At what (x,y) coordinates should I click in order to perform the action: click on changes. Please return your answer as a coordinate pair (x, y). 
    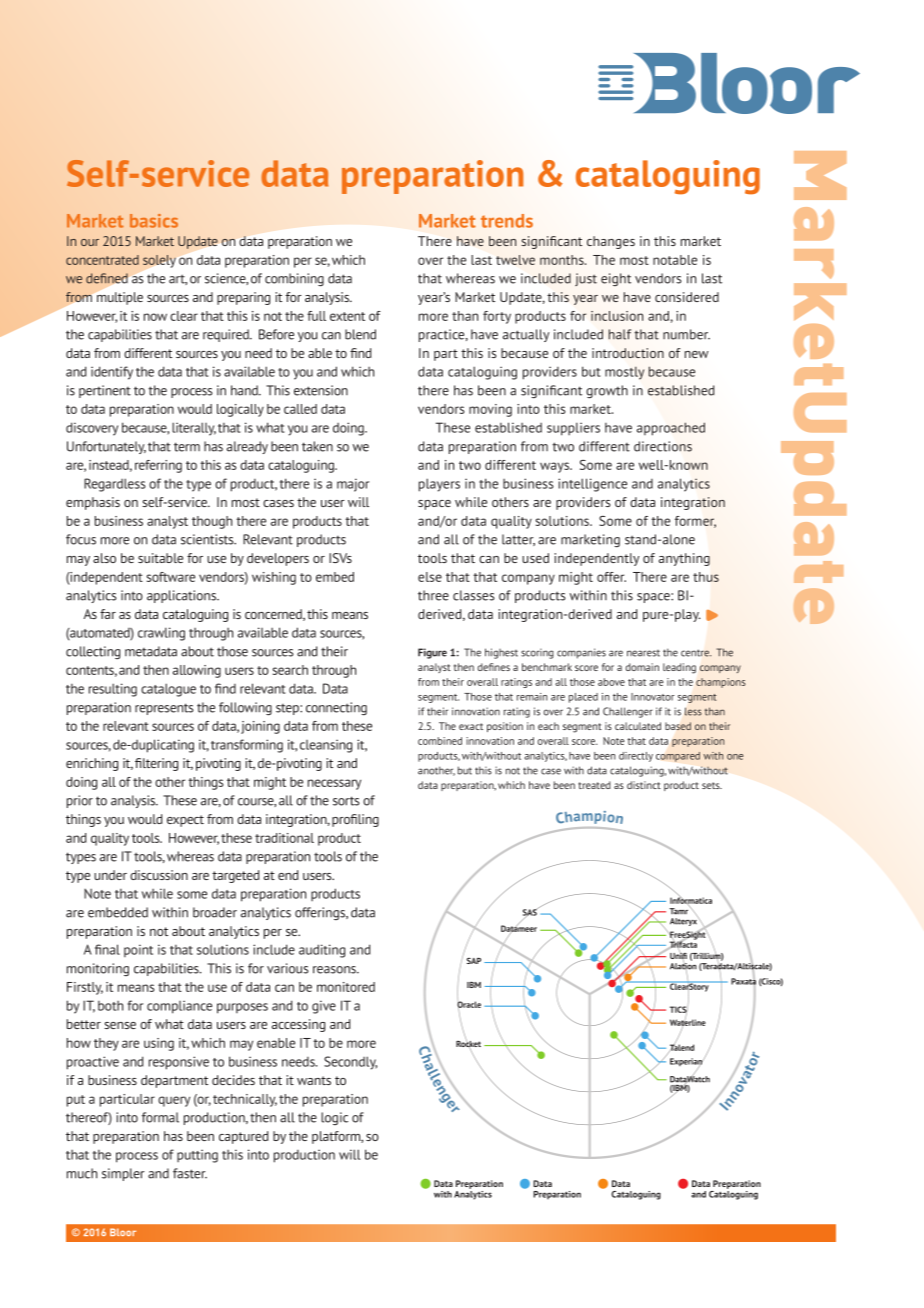
    Looking at the image, I should click on (611, 242).
